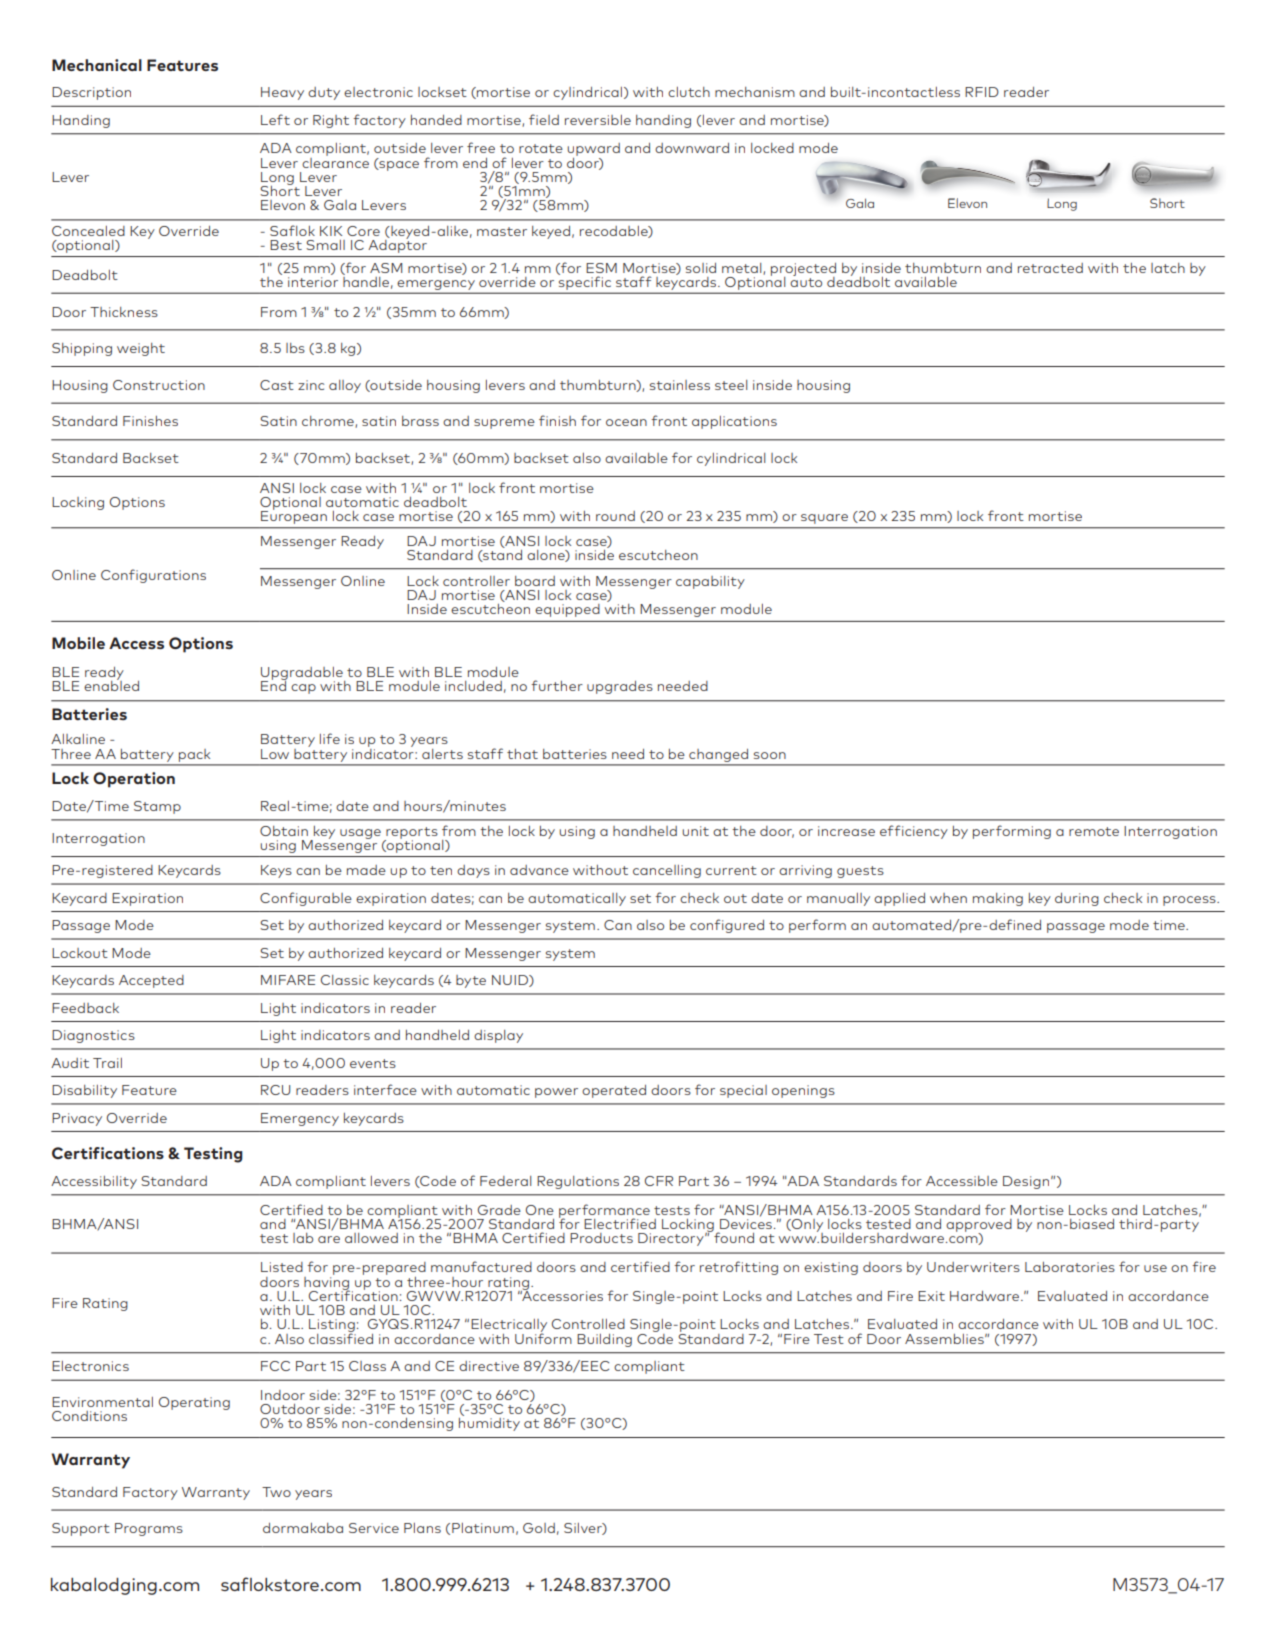  Describe the element at coordinates (979, 1226) in the page. I see `approved` at that location.
